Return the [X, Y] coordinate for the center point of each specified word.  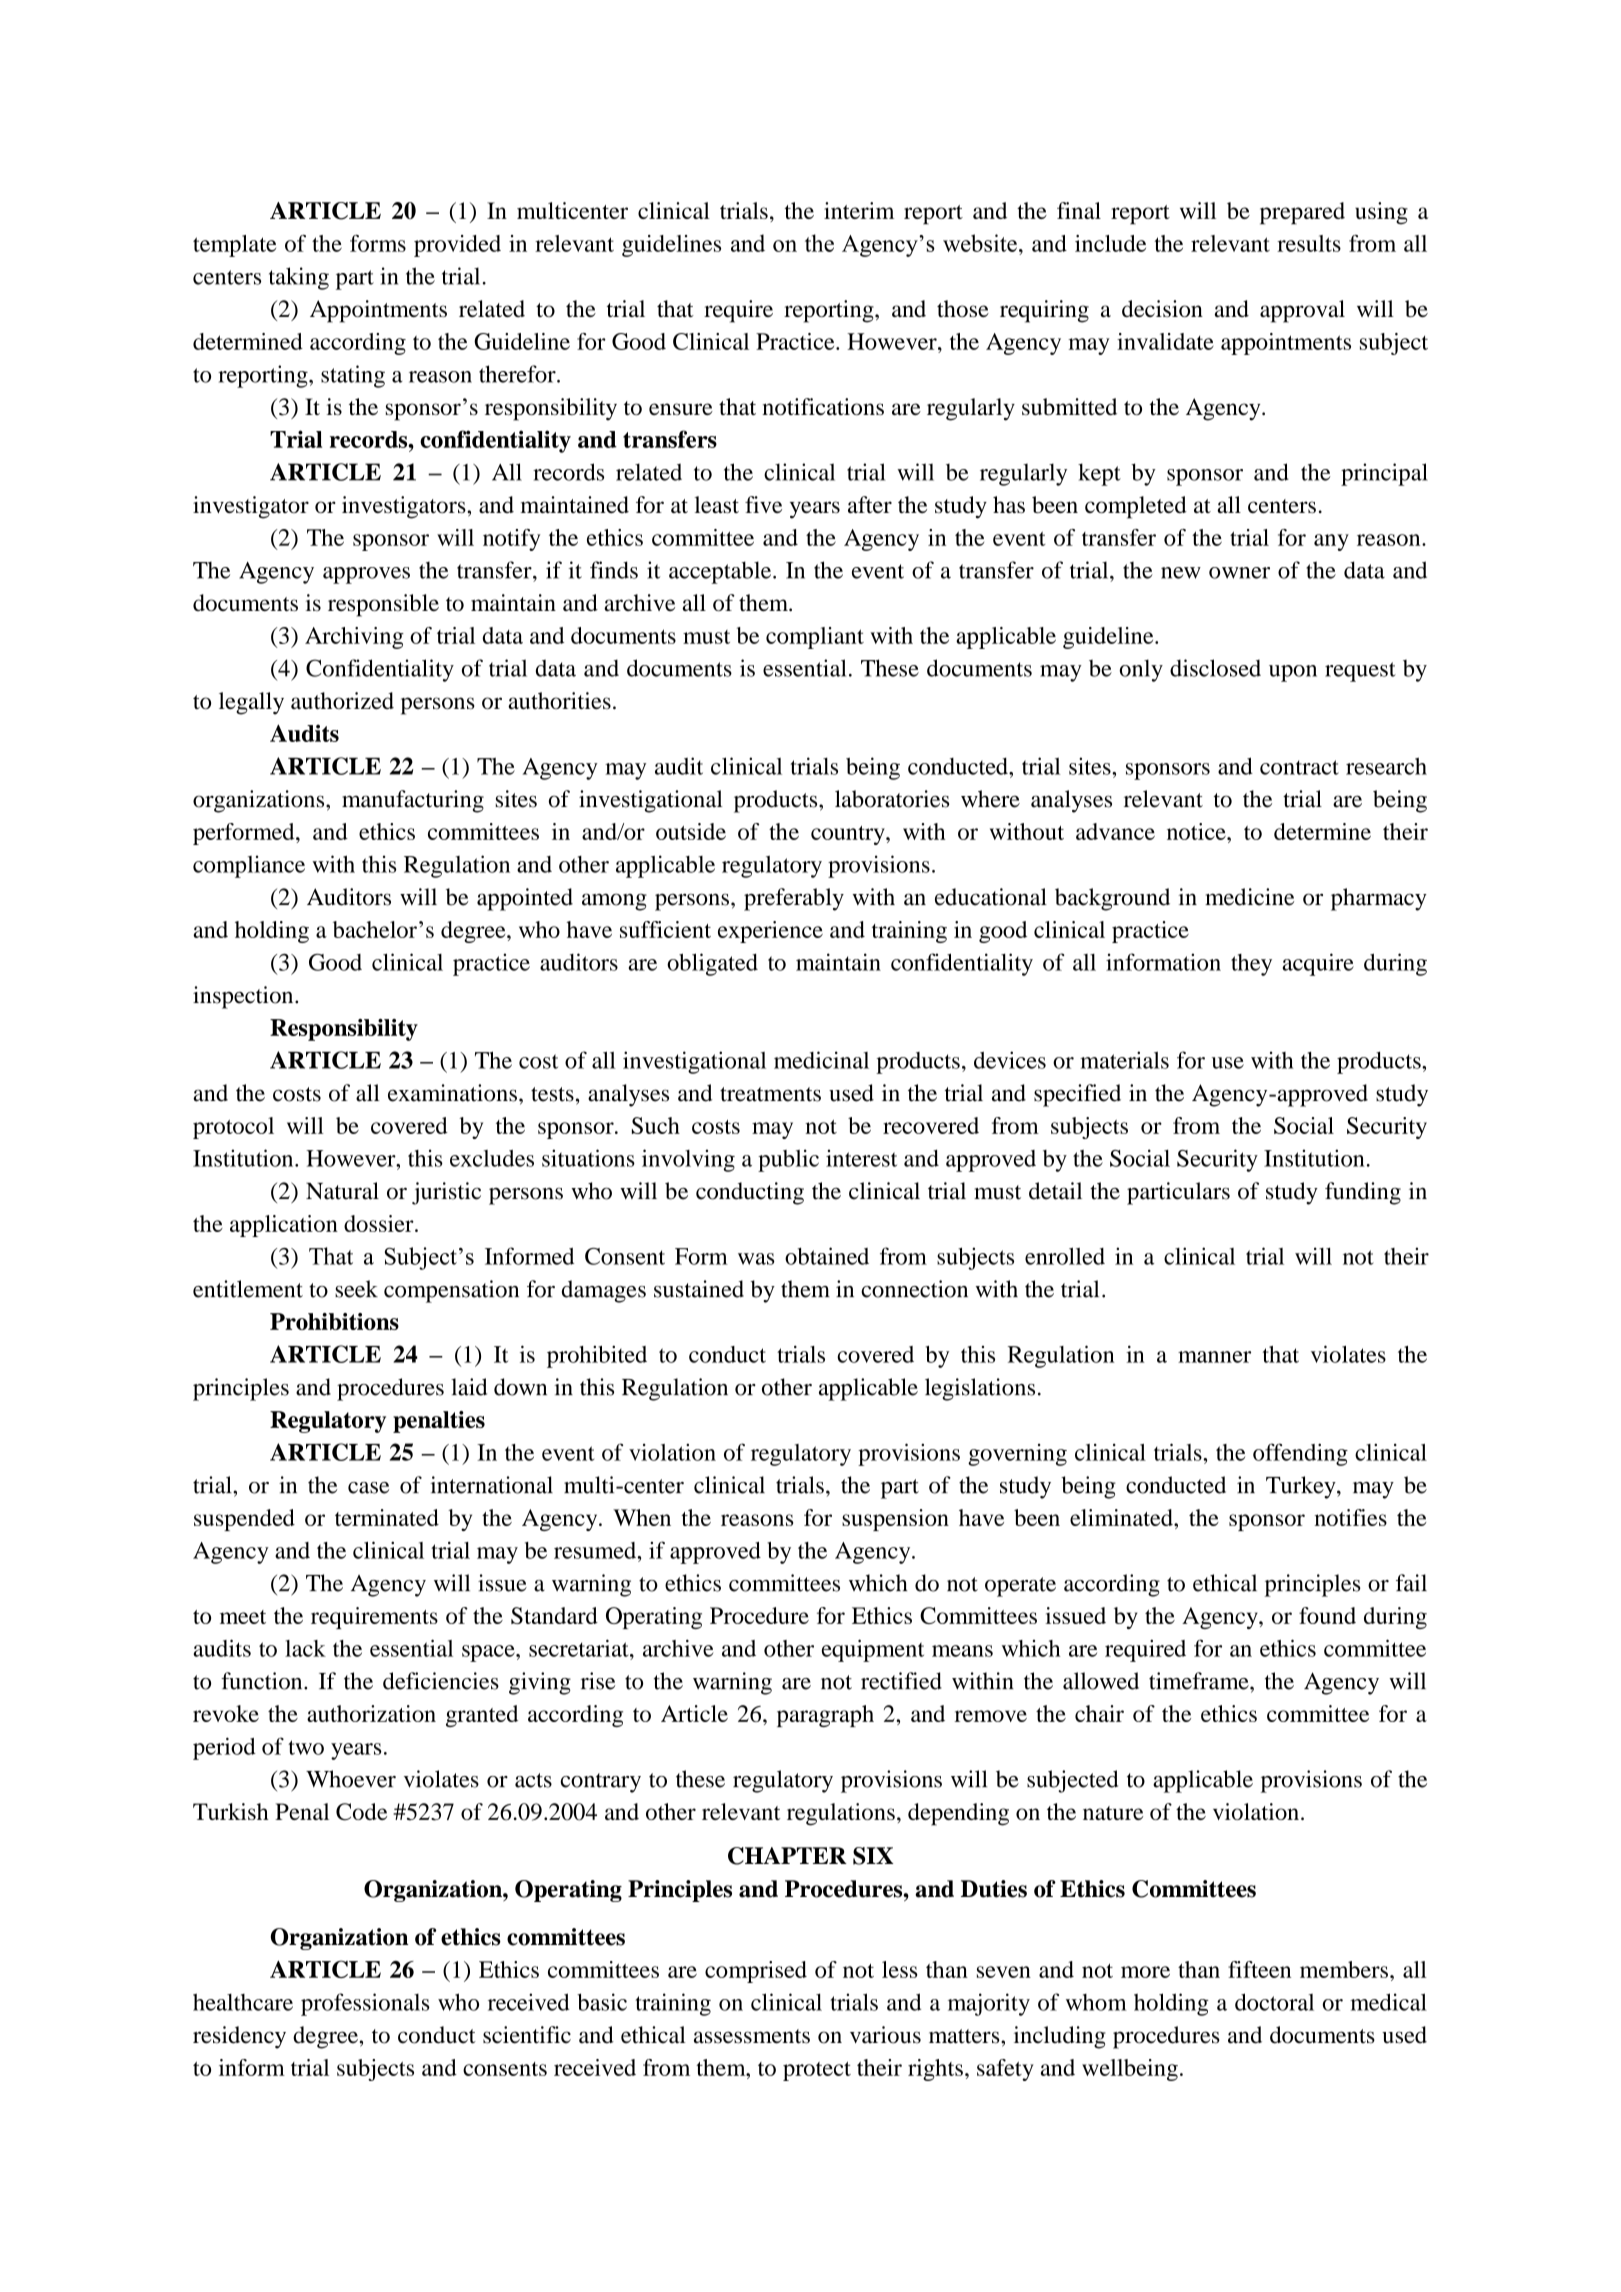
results [1309, 243]
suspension [895, 1520]
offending [1300, 1454]
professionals [365, 2004]
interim [859, 210]
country [849, 835]
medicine [1249, 897]
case [368, 1488]
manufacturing [413, 801]
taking [299, 278]
